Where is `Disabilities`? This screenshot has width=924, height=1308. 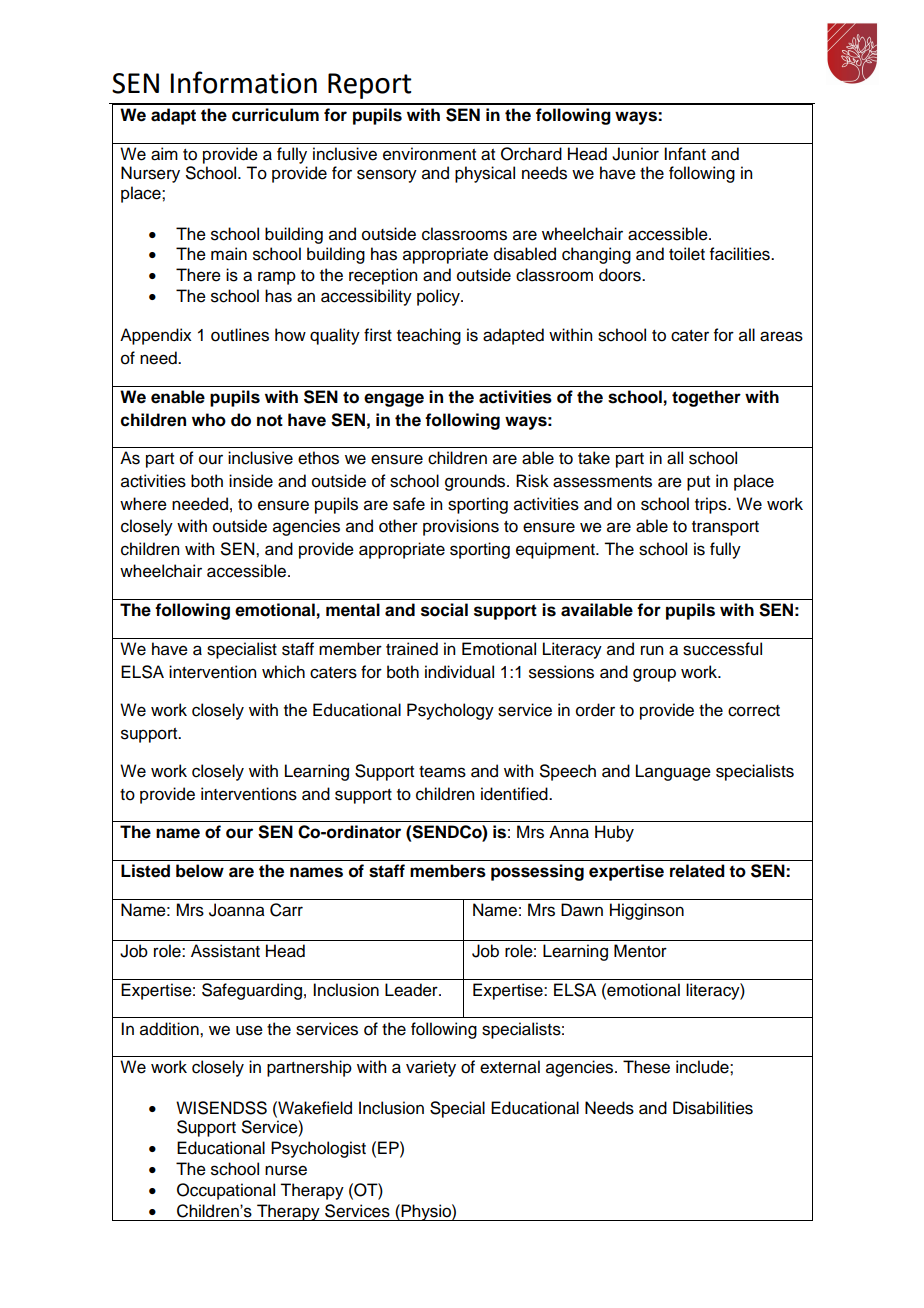 Disabilities is located at coordinates (713, 1108).
